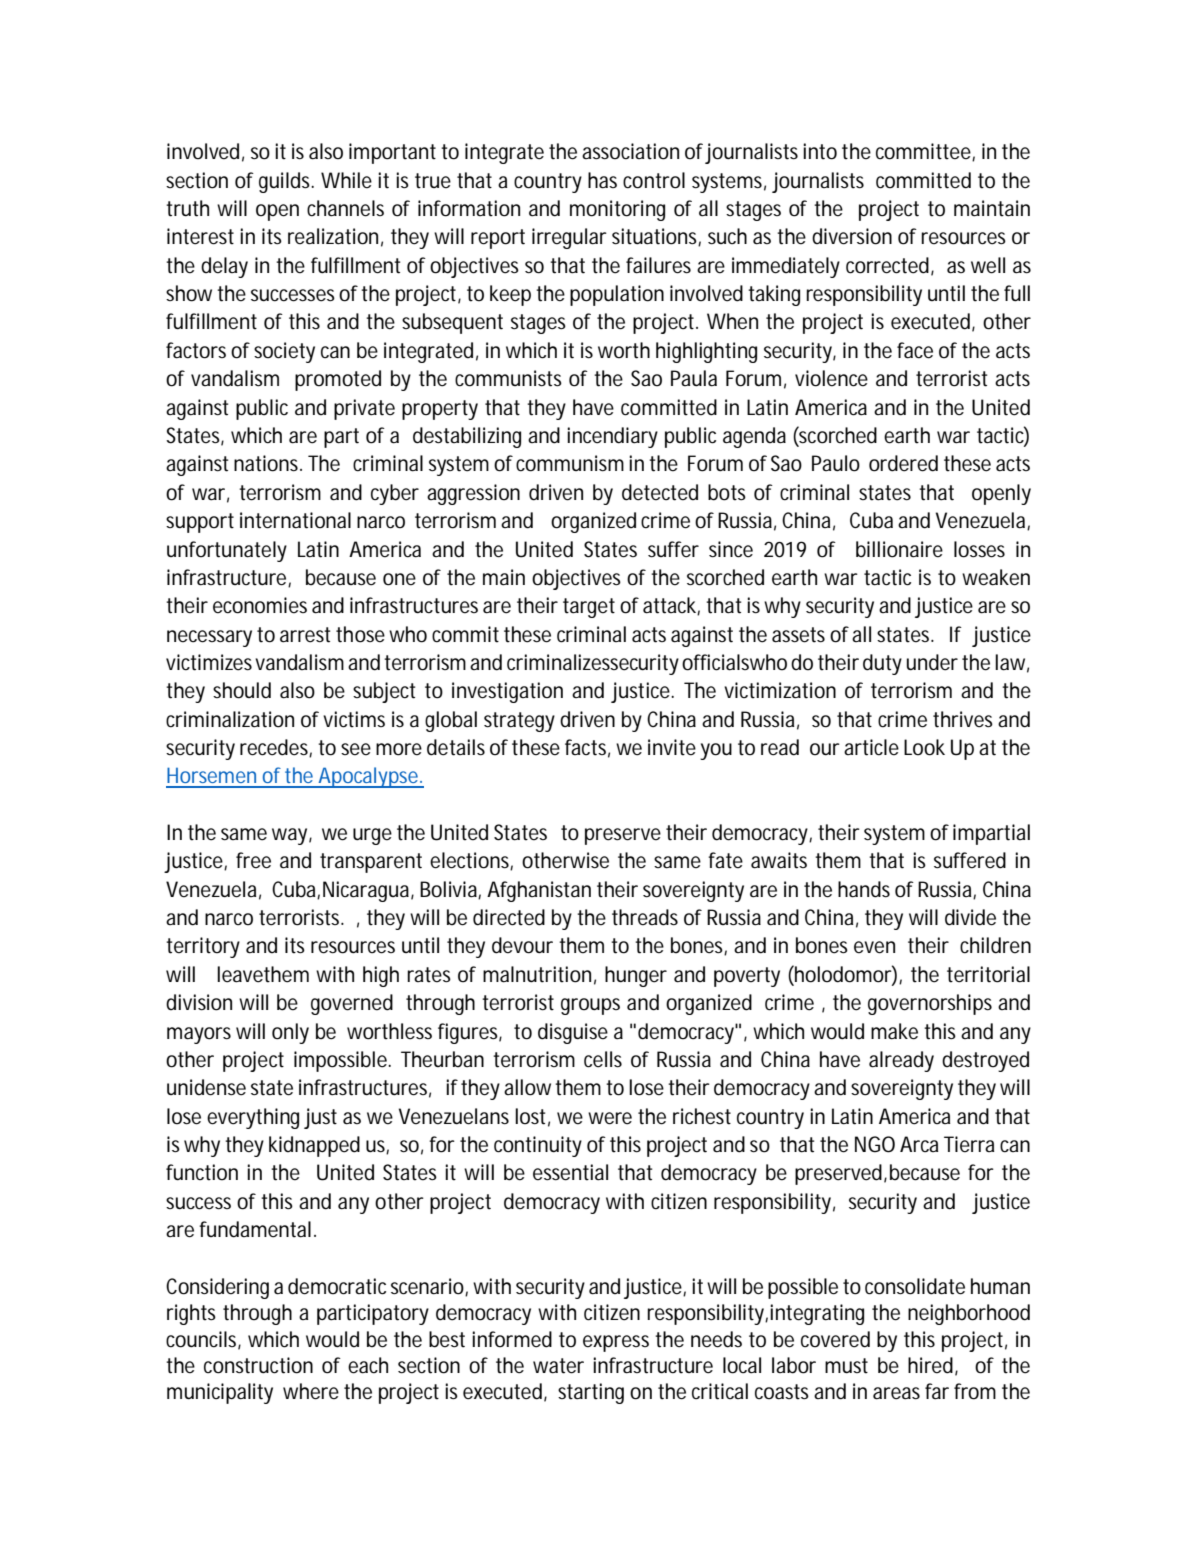 The width and height of the image is (1198, 1550). What do you see at coordinates (260, 605) in the image?
I see `economies` at bounding box center [260, 605].
